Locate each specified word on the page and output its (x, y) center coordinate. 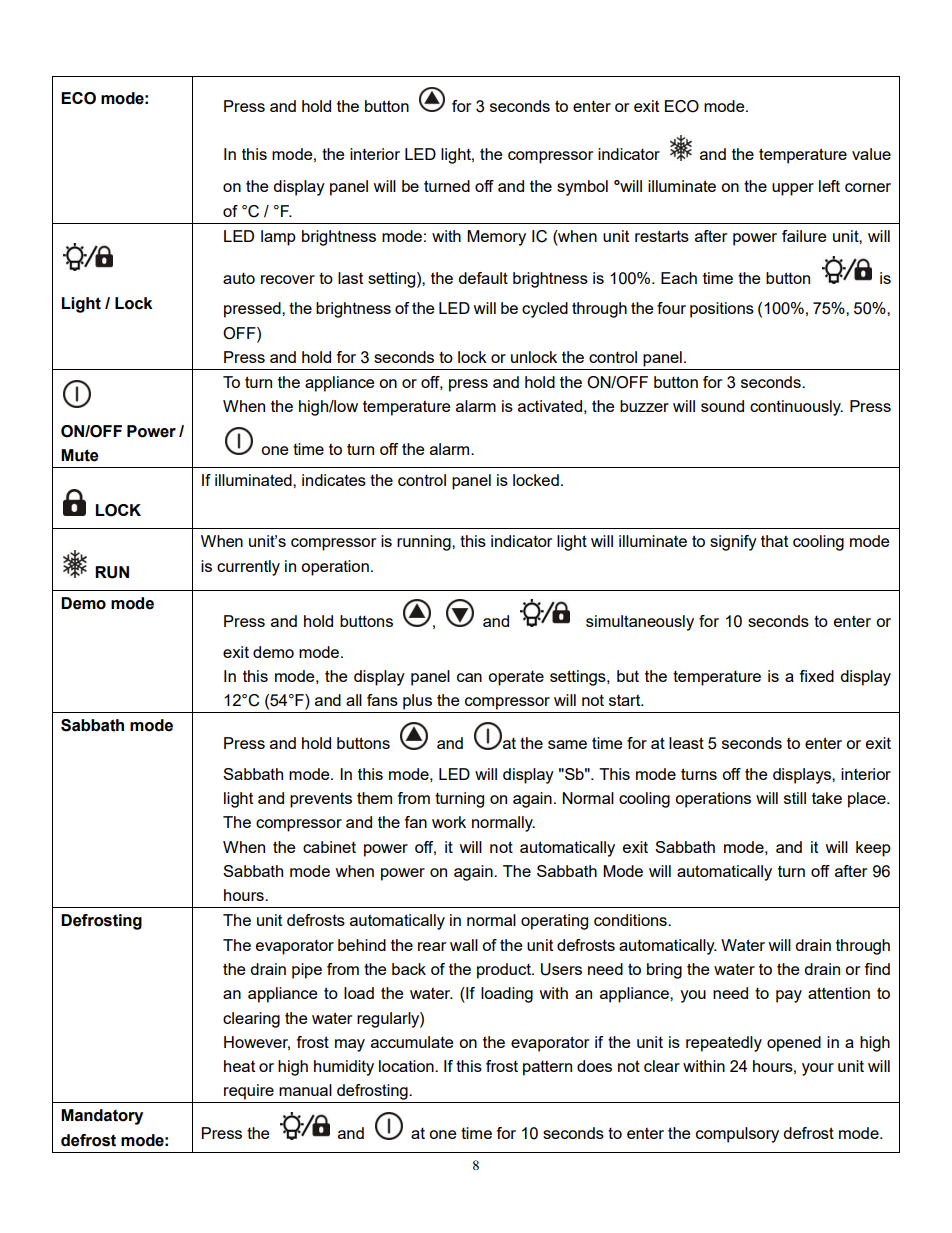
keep (873, 849)
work (449, 822)
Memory (496, 238)
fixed (816, 676)
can (469, 677)
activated (550, 406)
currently (248, 568)
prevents (321, 800)
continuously (796, 408)
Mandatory (102, 1117)
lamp (278, 238)
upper (793, 189)
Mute (80, 455)
